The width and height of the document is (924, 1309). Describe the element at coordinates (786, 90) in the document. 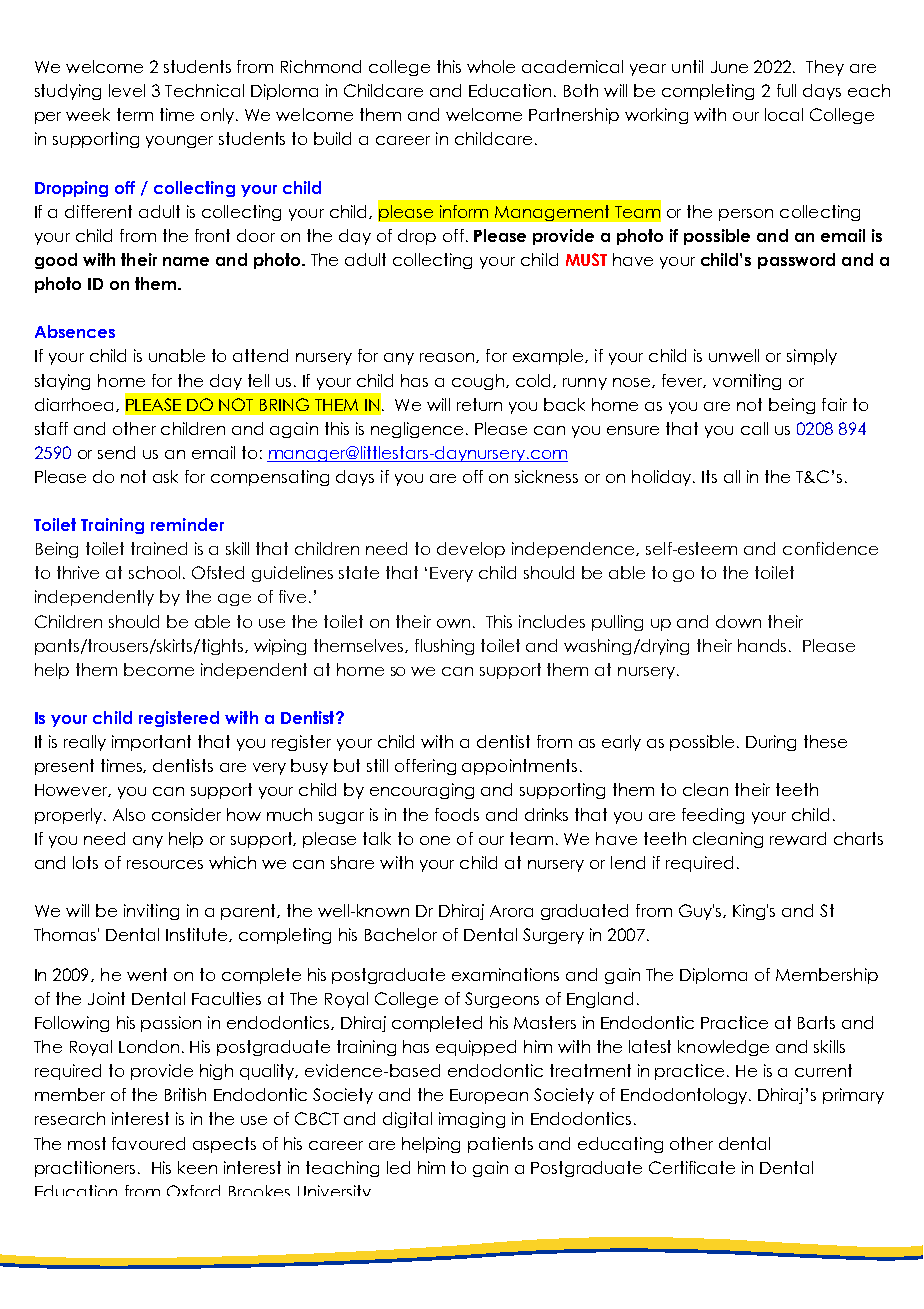

I see `full` at that location.
